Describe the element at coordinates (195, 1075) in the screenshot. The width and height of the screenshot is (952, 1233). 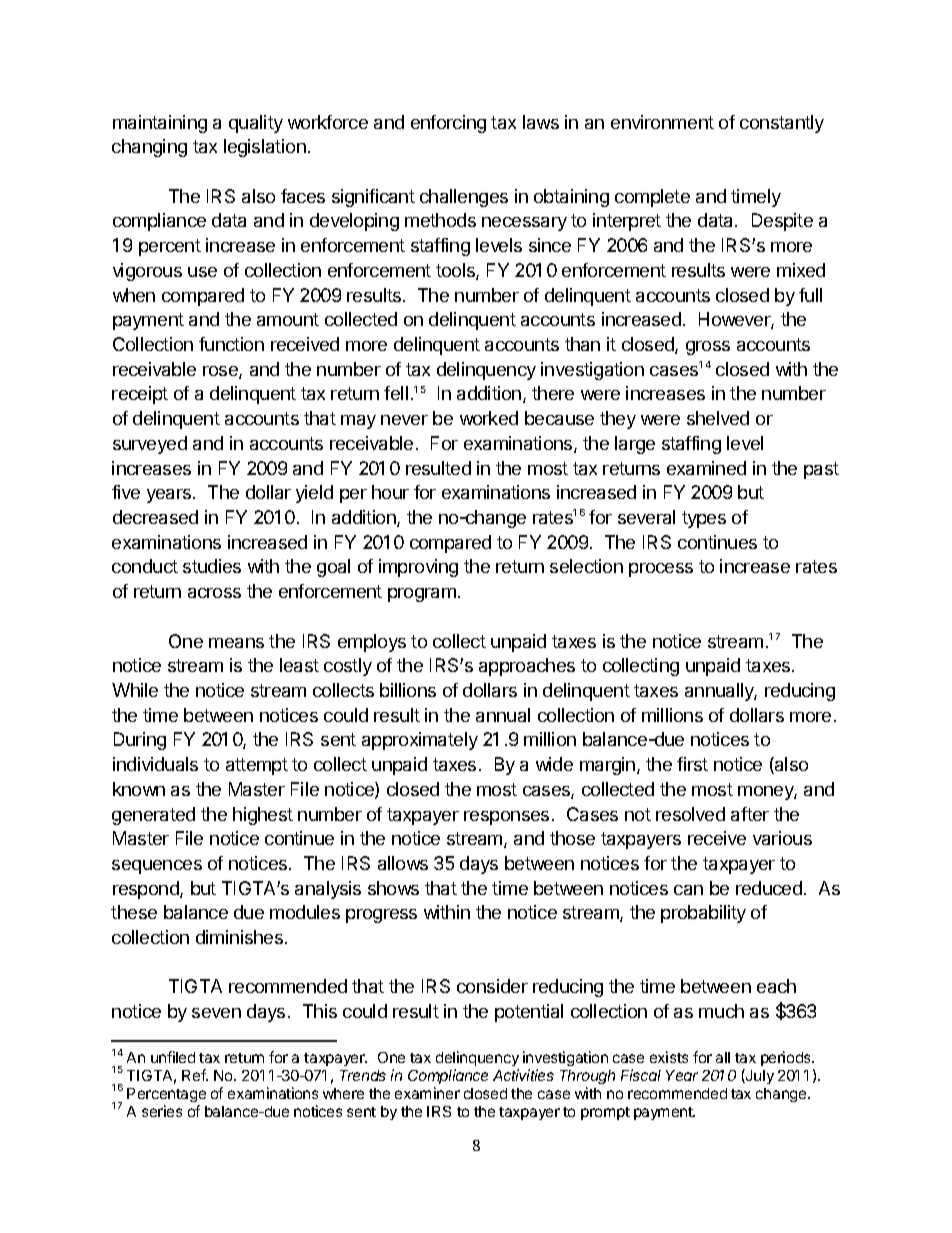
I see `Ref` at that location.
